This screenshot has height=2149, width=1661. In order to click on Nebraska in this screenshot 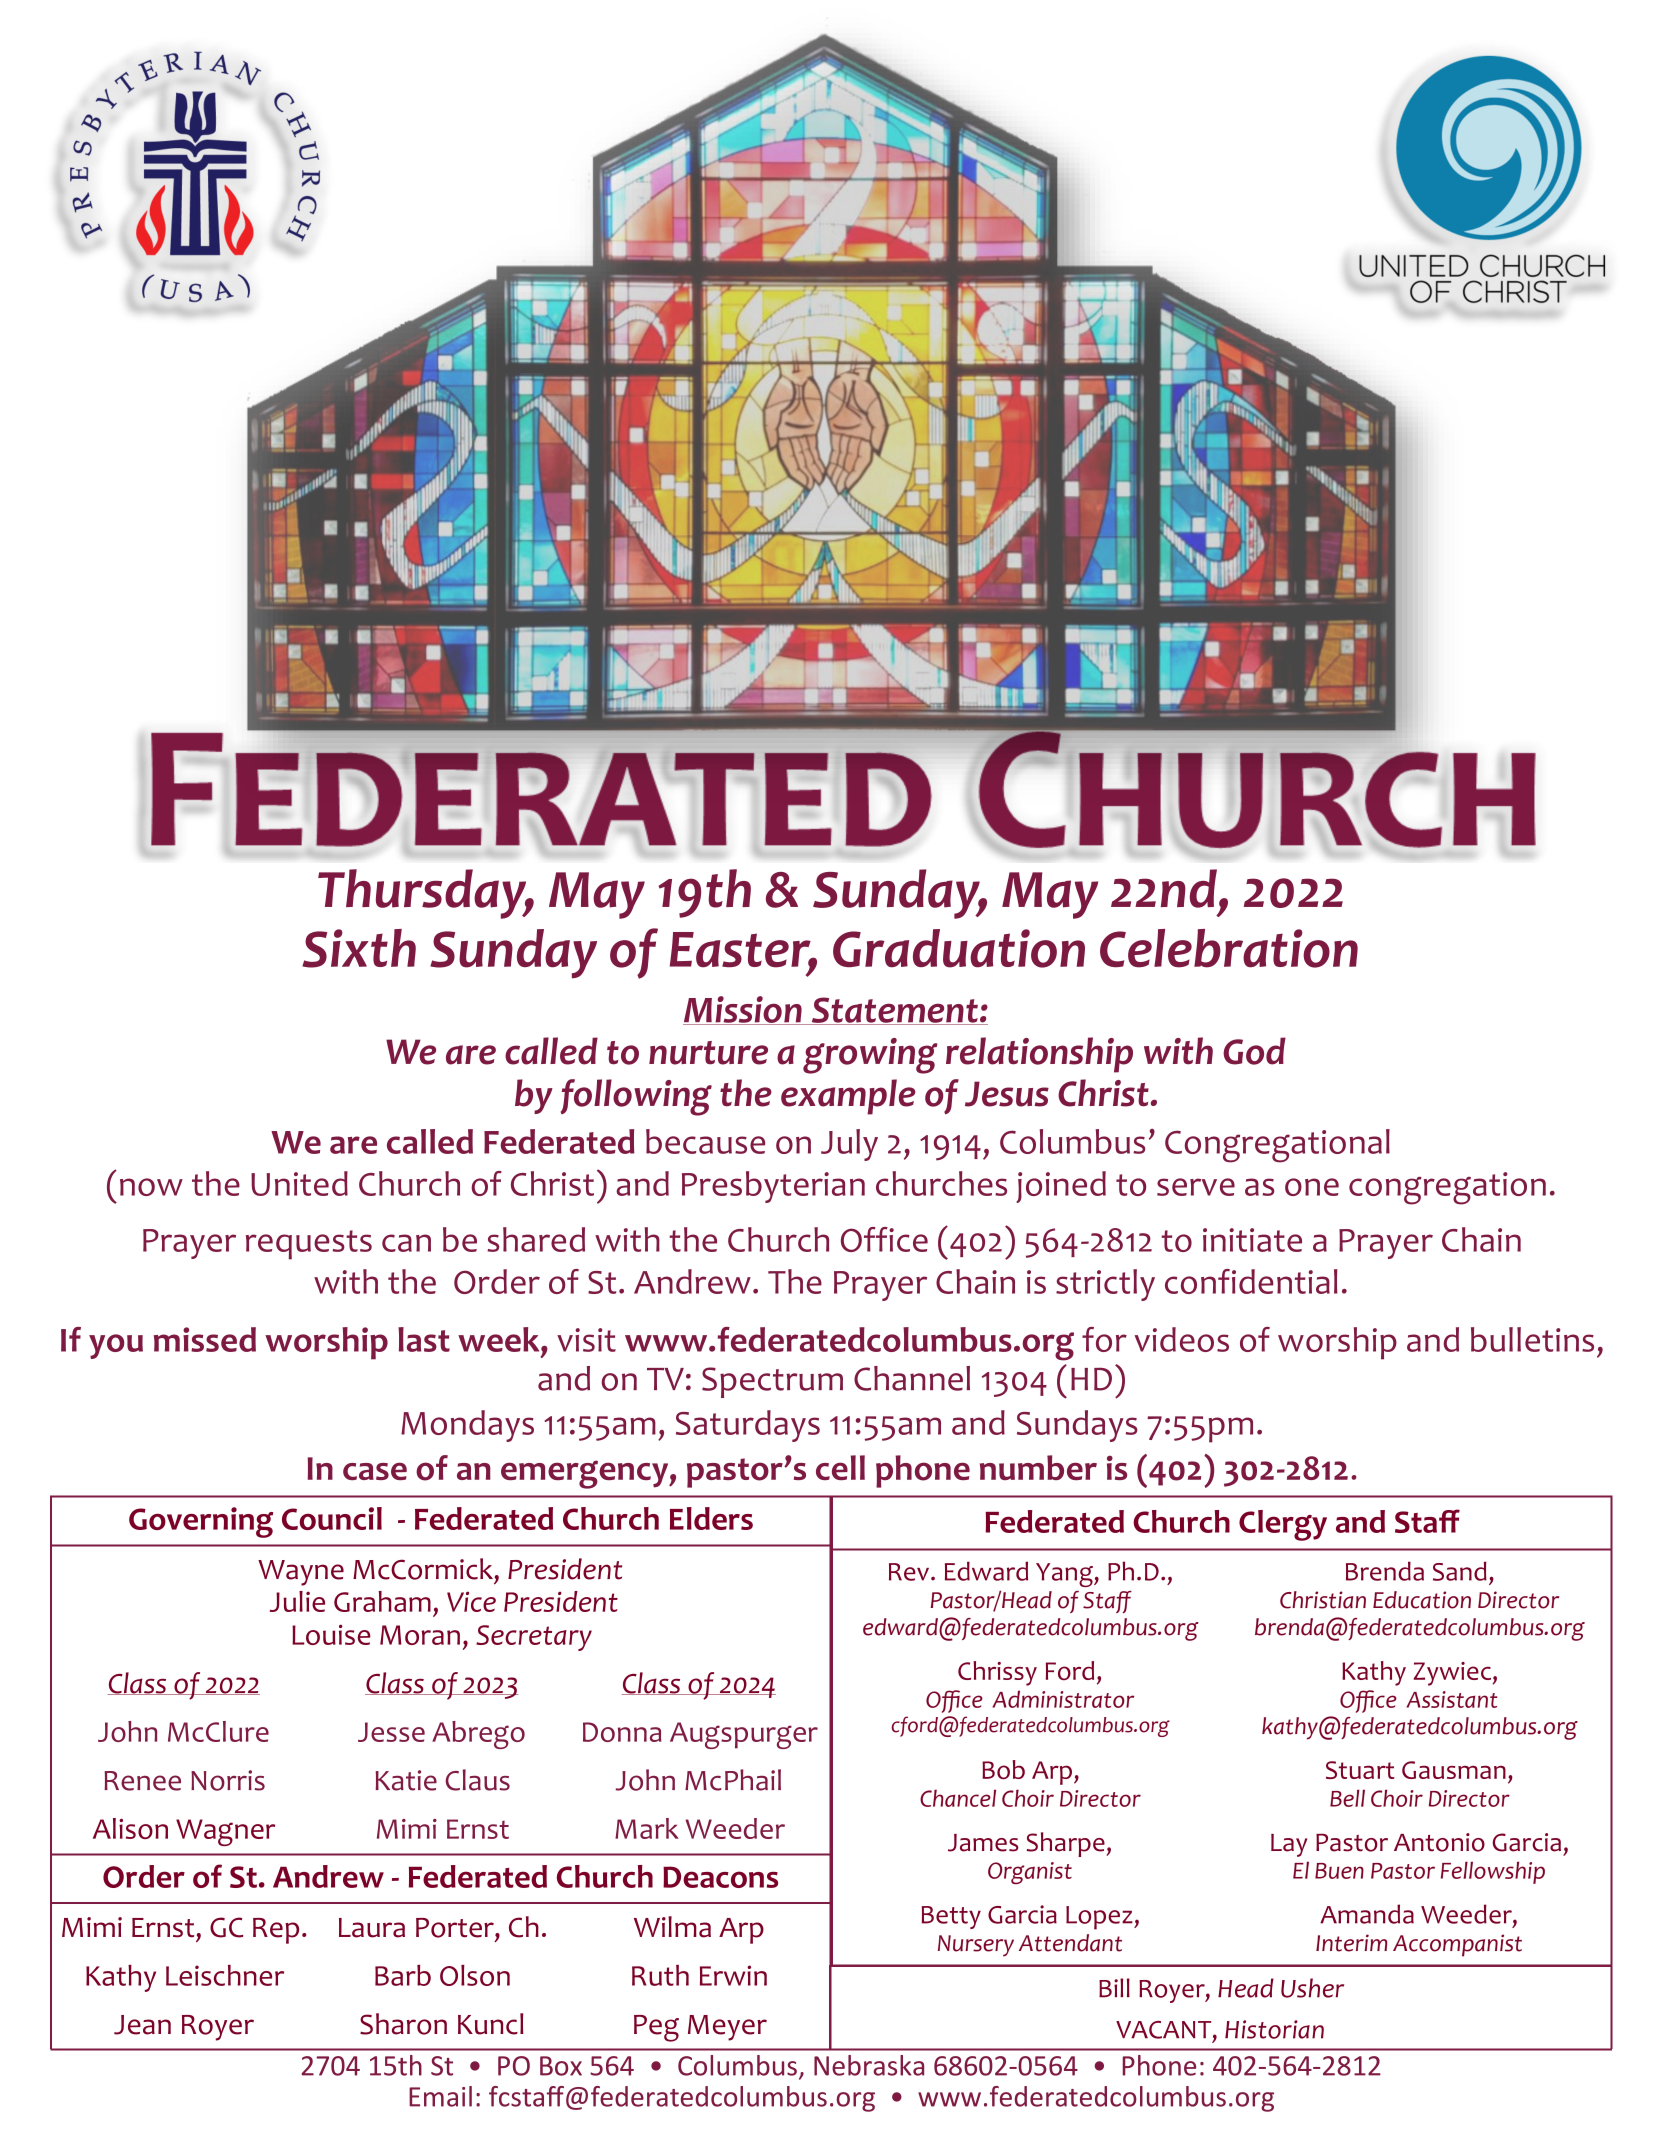, I will do `click(869, 2065)`.
